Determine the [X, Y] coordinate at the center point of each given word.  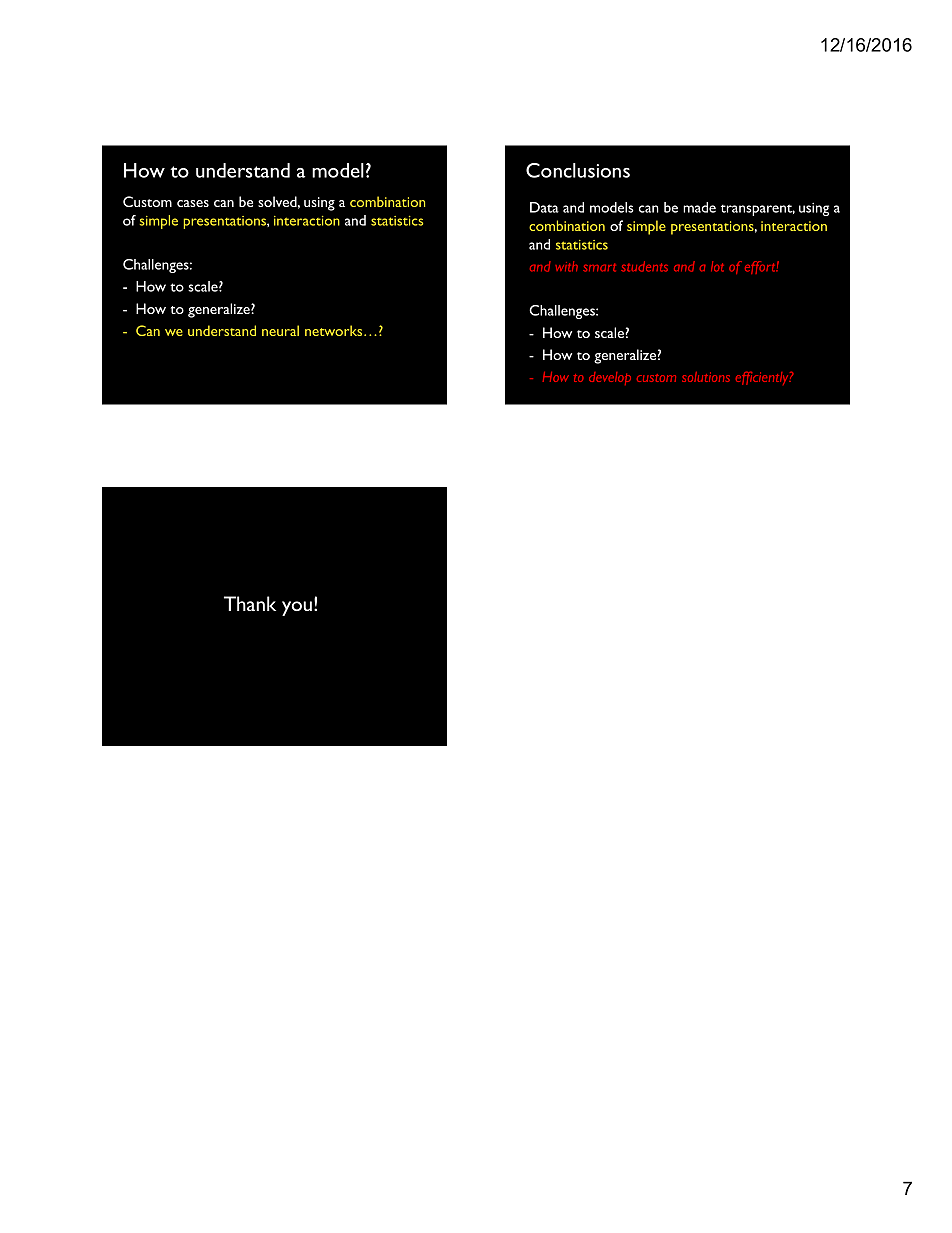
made [699, 207]
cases [193, 203]
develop [610, 378]
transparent [758, 210]
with [566, 266]
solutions [706, 377]
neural [280, 330]
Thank [250, 603]
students [644, 266]
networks [335, 330]
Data [544, 207]
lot [717, 266]
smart [599, 267]
